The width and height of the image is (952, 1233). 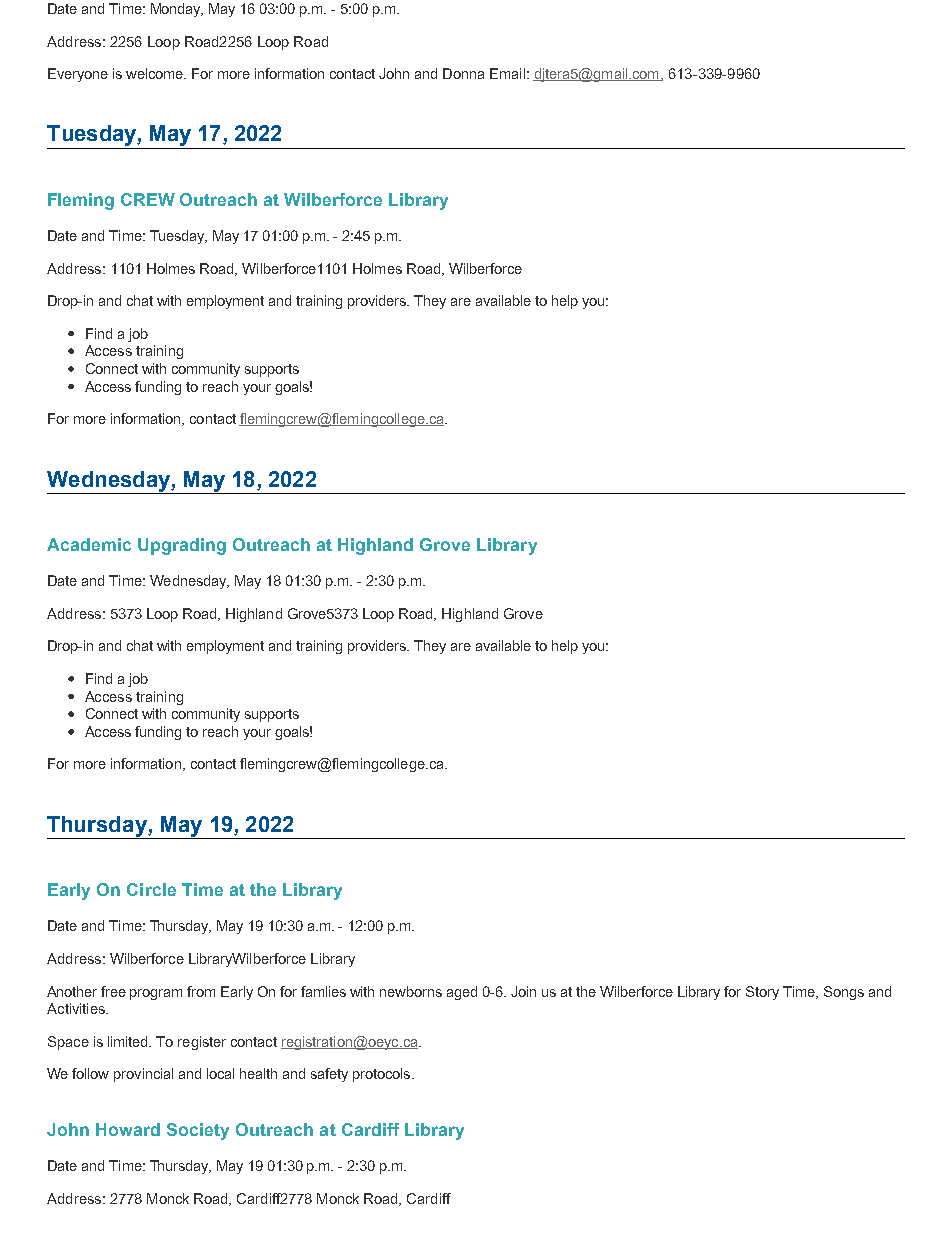 I want to click on Story, so click(x=762, y=993).
